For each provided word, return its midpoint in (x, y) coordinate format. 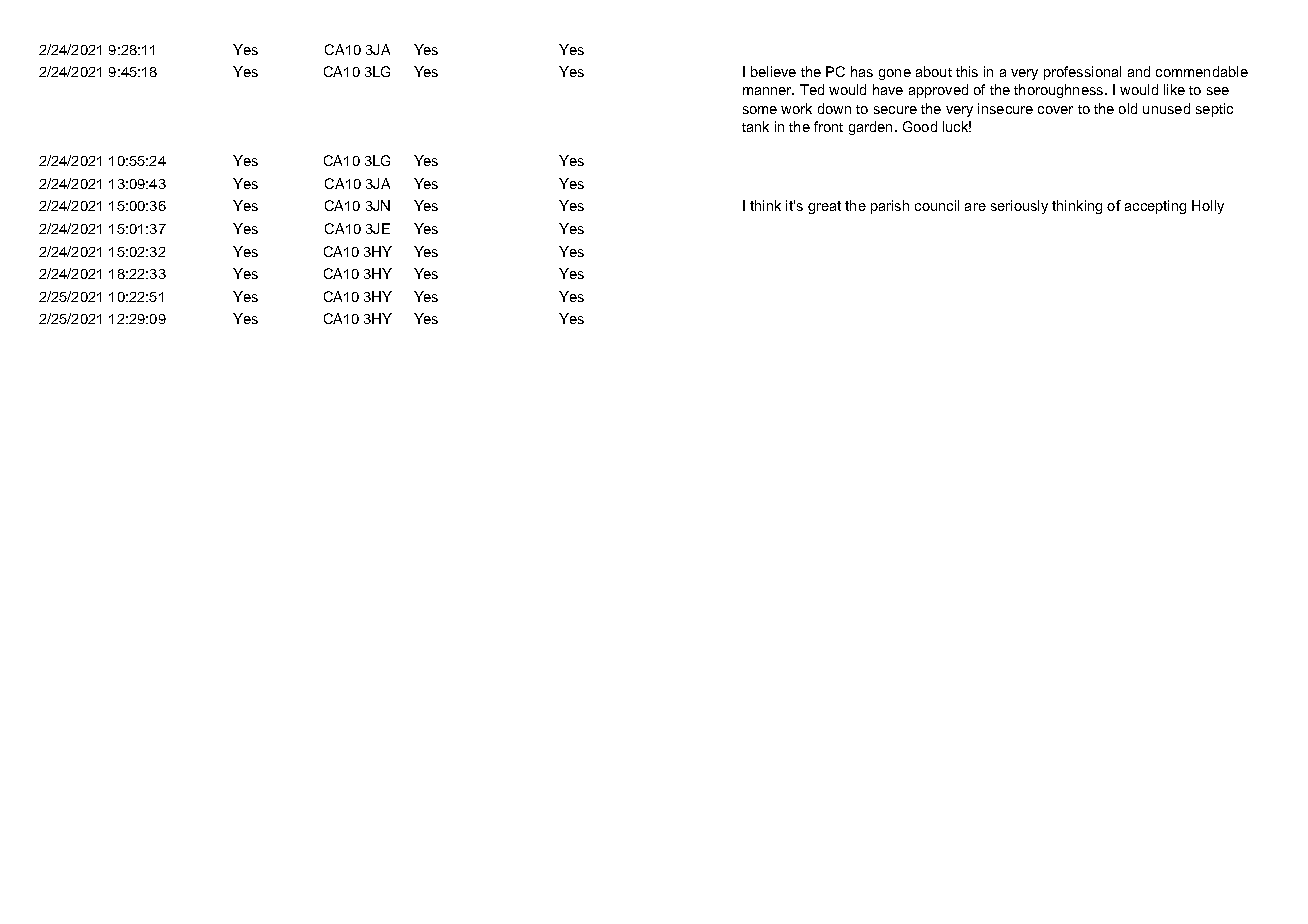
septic (1214, 110)
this (967, 71)
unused (1166, 108)
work (796, 108)
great (824, 207)
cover (1055, 110)
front (828, 126)
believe (773, 71)
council (937, 205)
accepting (1155, 207)
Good (920, 126)
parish (890, 207)
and (1139, 71)
